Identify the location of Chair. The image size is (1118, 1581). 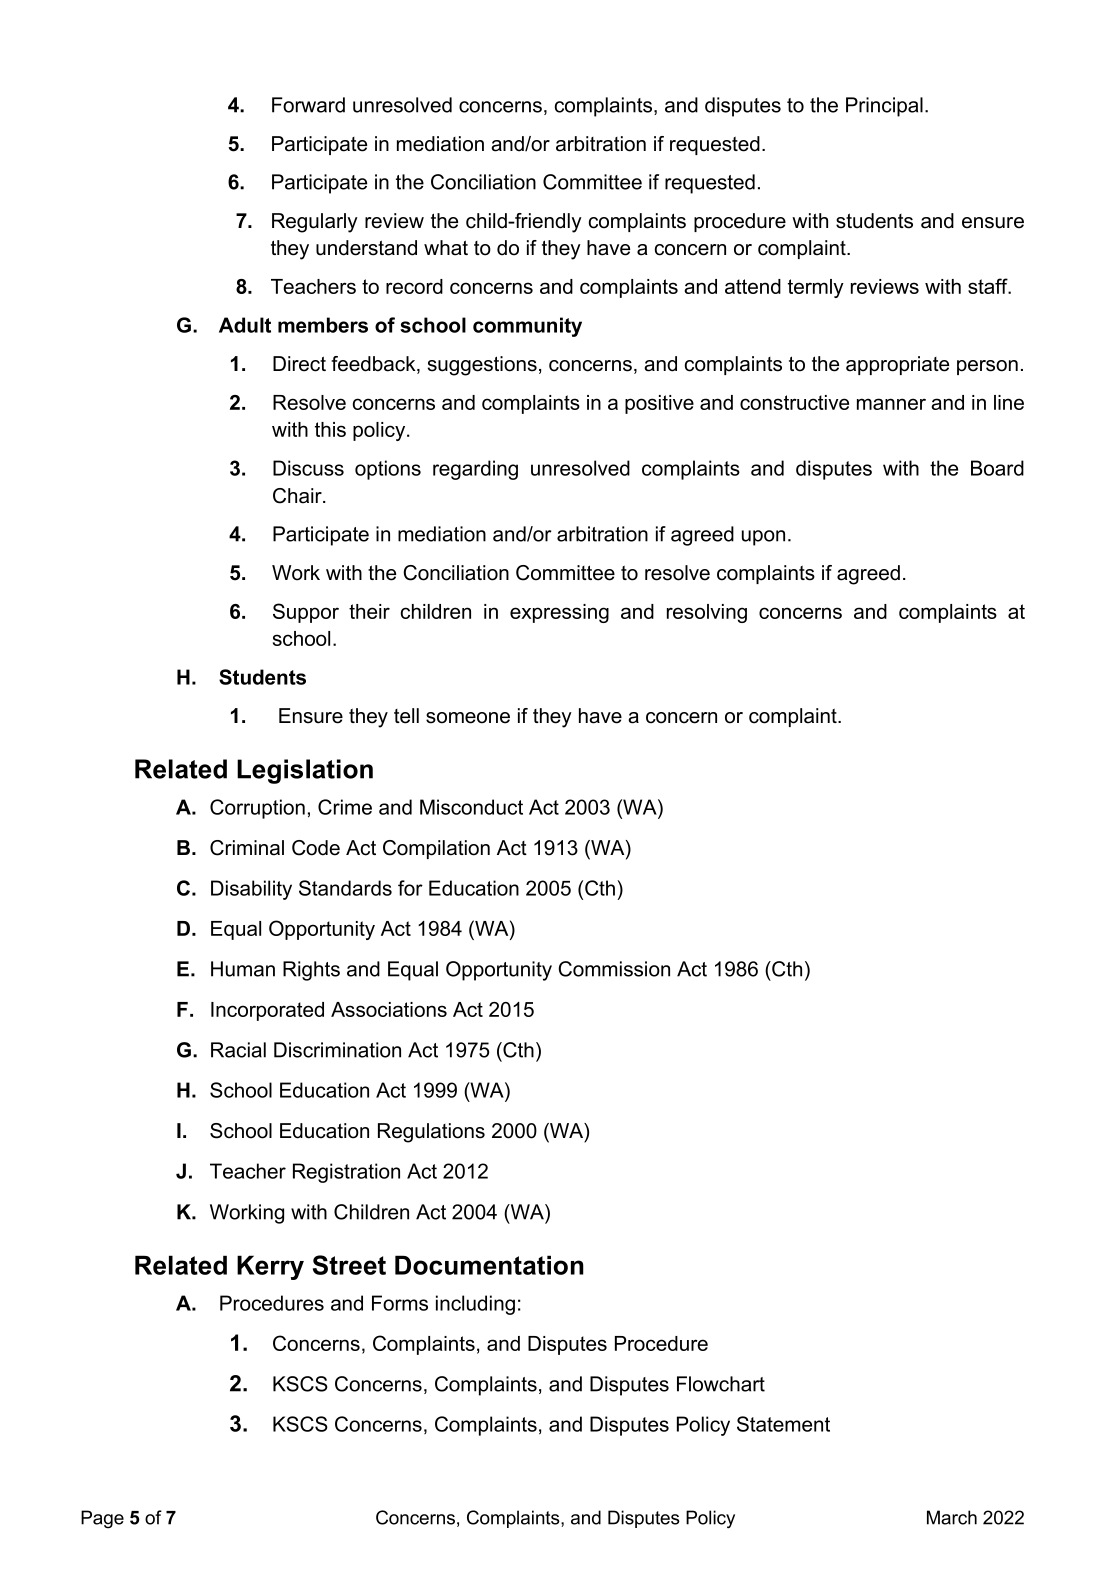
(298, 496).
